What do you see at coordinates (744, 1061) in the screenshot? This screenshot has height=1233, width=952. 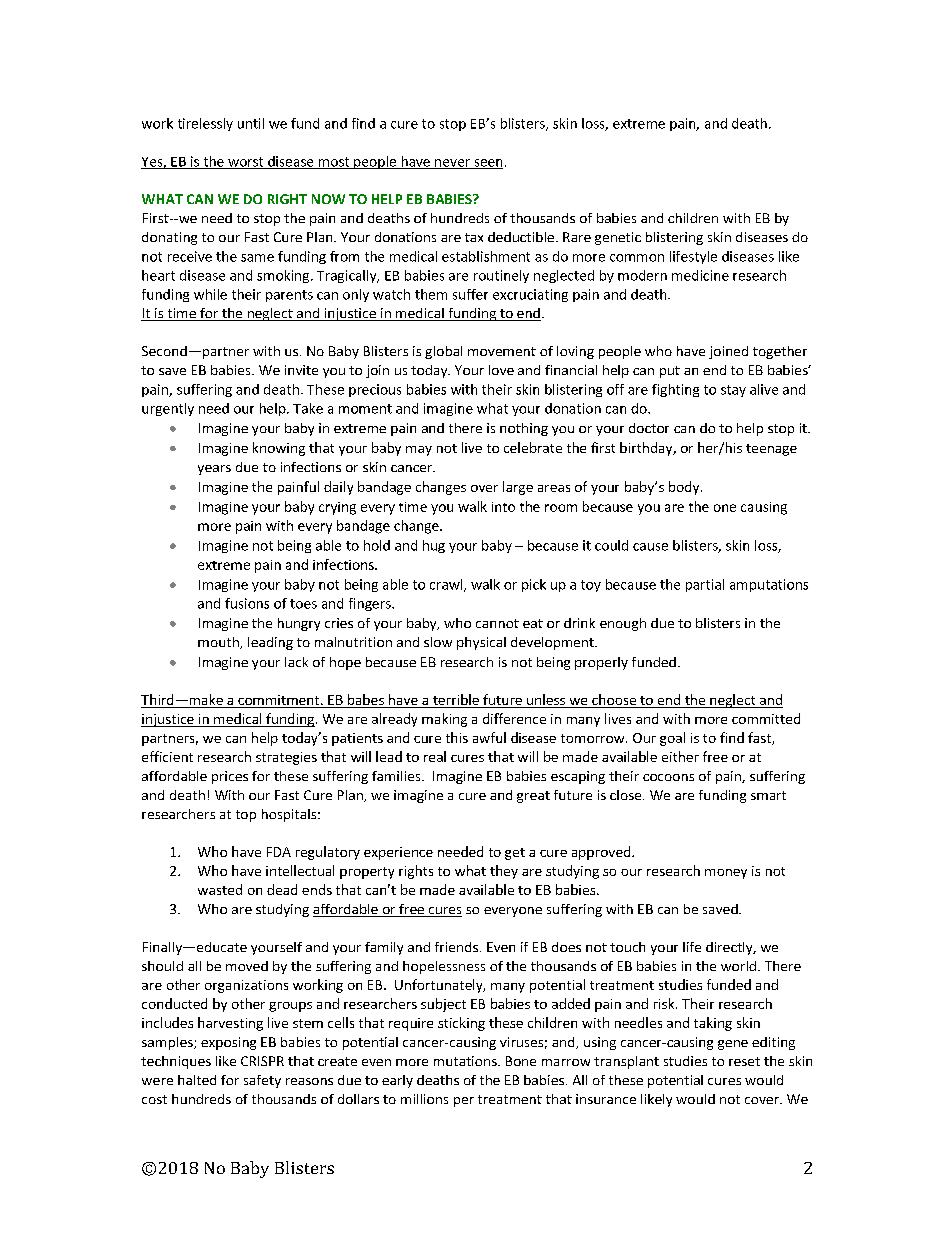 I see `reset` at bounding box center [744, 1061].
